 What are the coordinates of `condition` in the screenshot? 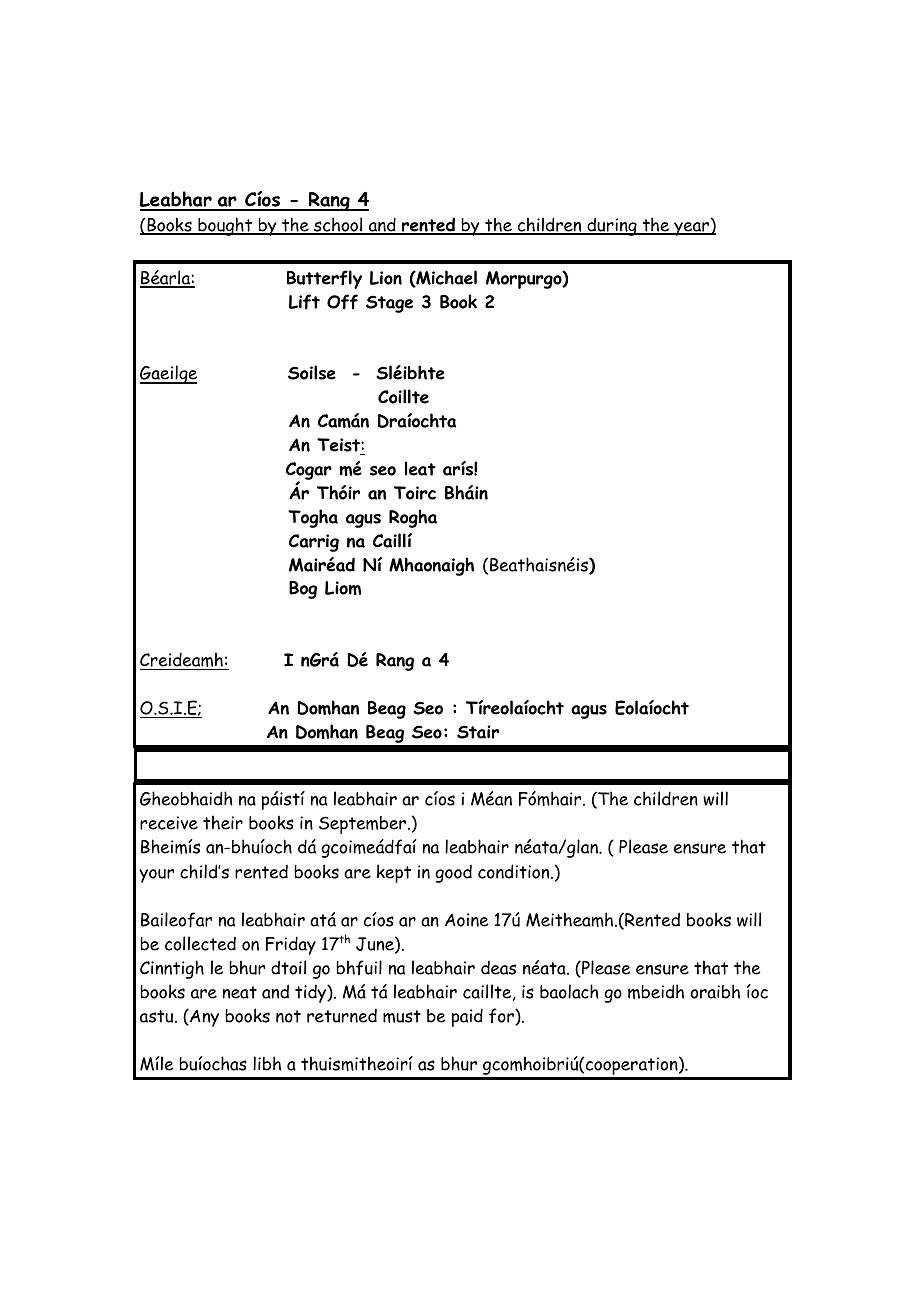 It's located at (515, 871).
